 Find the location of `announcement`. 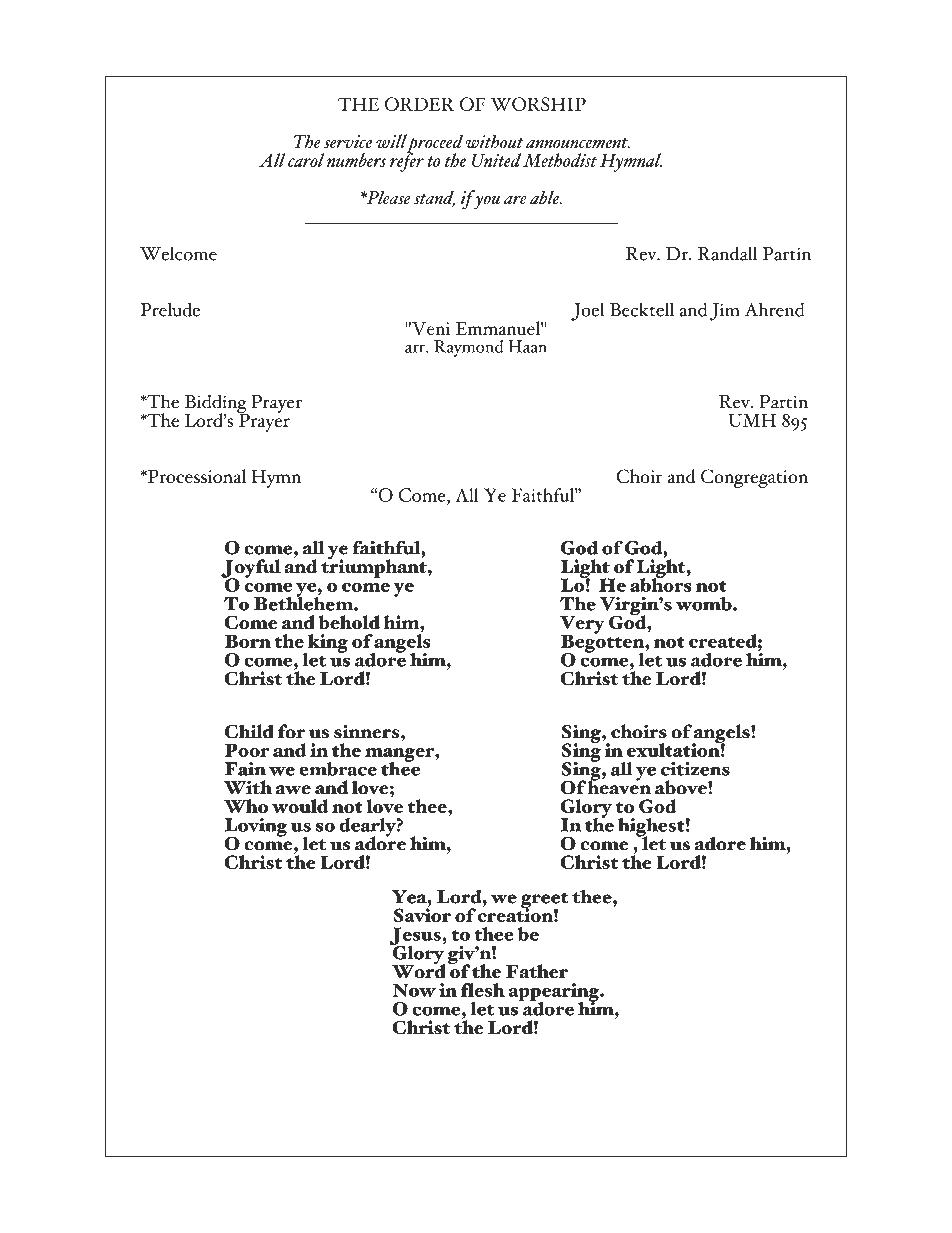

announcement is located at coordinates (578, 143).
